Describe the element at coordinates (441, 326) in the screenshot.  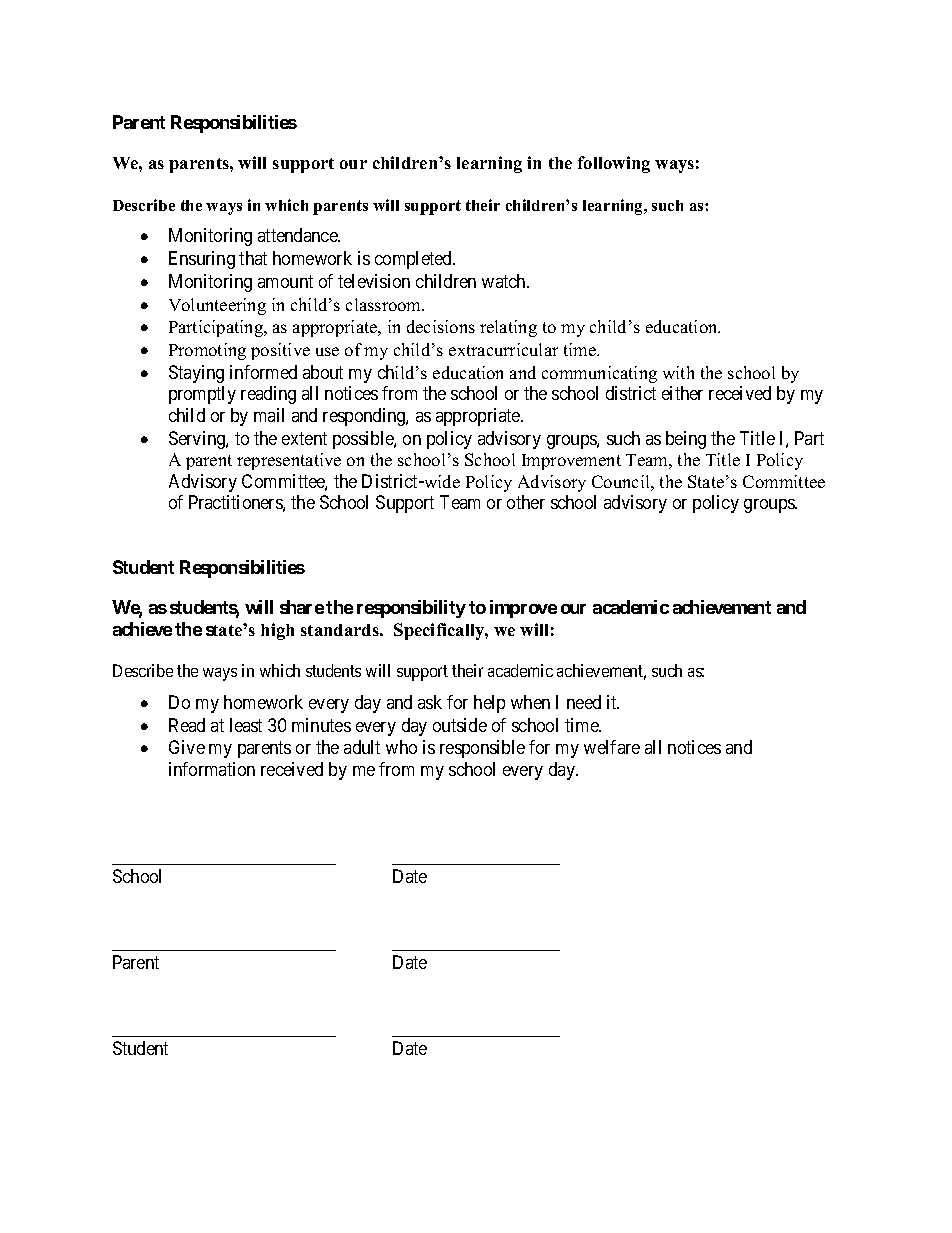
I see `decisions` at that location.
